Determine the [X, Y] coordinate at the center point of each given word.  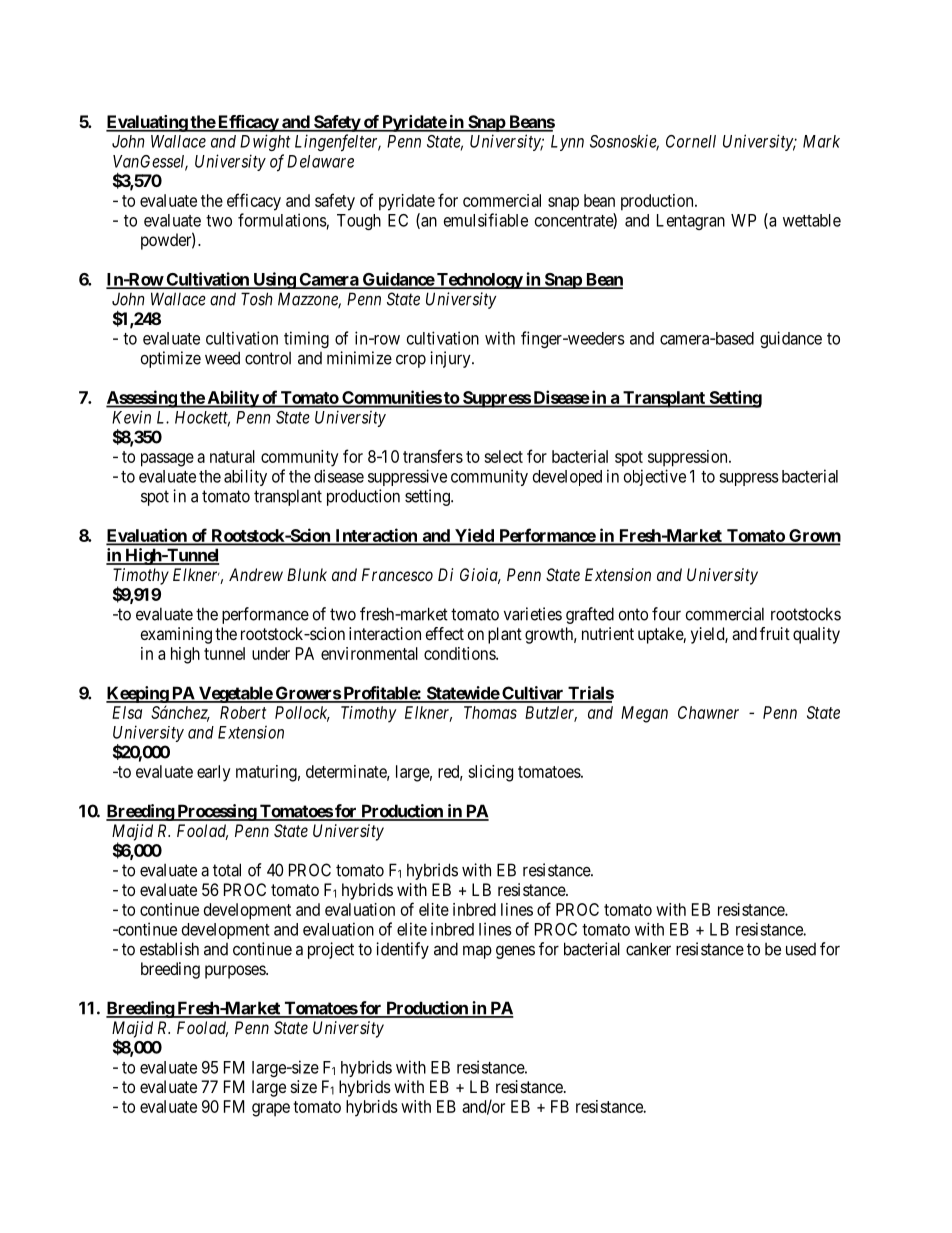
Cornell [691, 141]
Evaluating [147, 123]
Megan [644, 714]
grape [271, 1110]
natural [232, 456]
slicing [490, 773]
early [214, 773]
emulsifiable [486, 220]
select [503, 456]
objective [655, 477]
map [477, 952]
